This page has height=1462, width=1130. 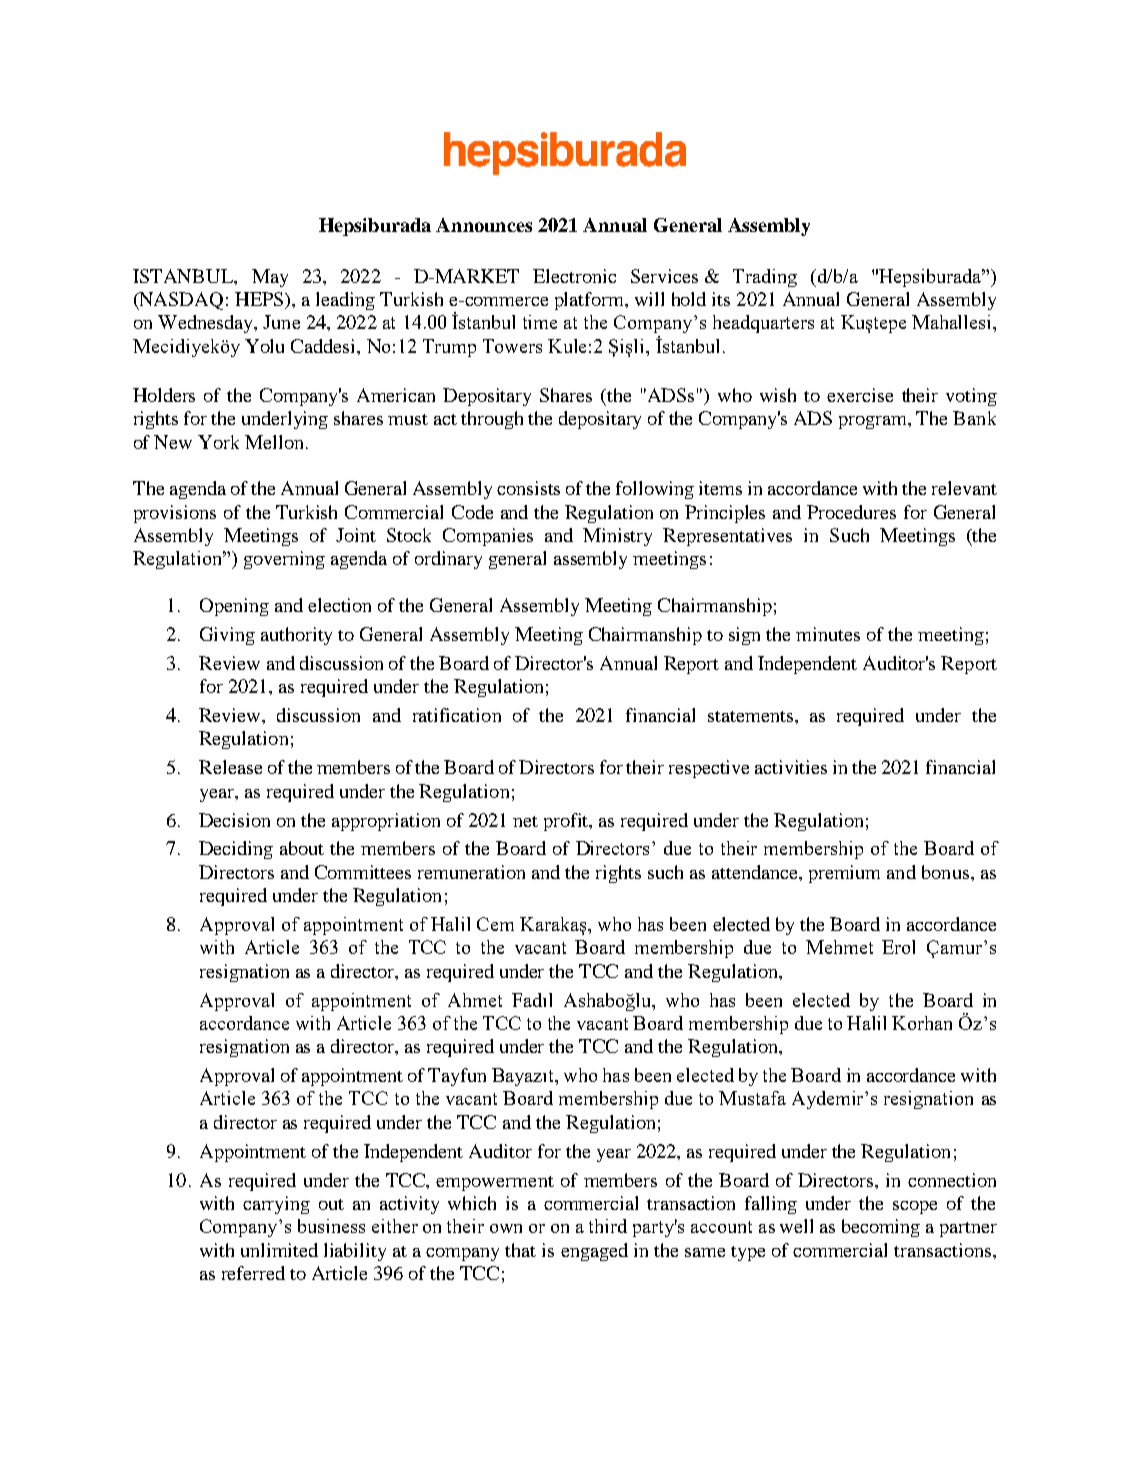 I want to click on Trading, so click(x=765, y=278).
